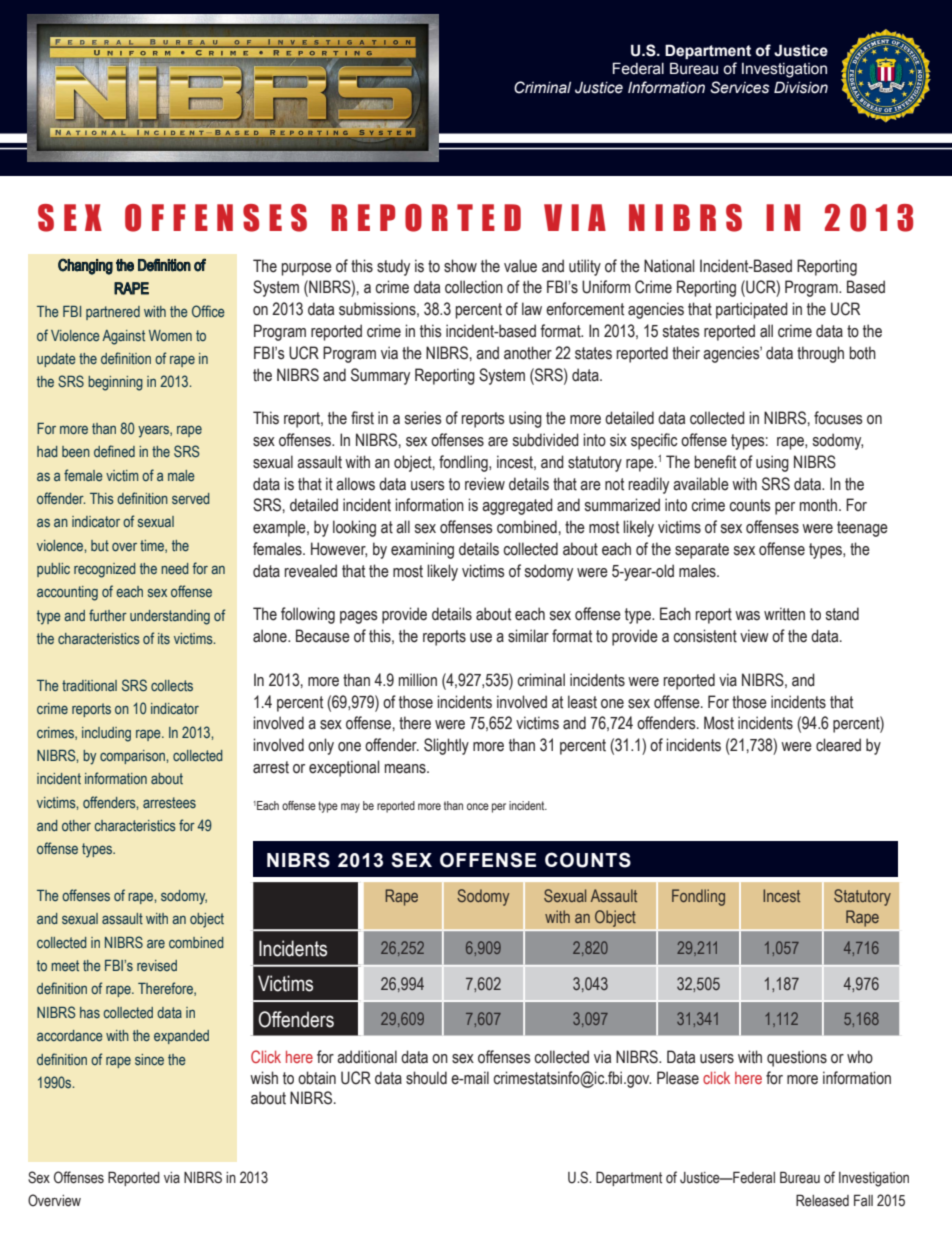 The image size is (952, 1233). Describe the element at coordinates (822, 1200) in the screenshot. I see `Released` at that location.
